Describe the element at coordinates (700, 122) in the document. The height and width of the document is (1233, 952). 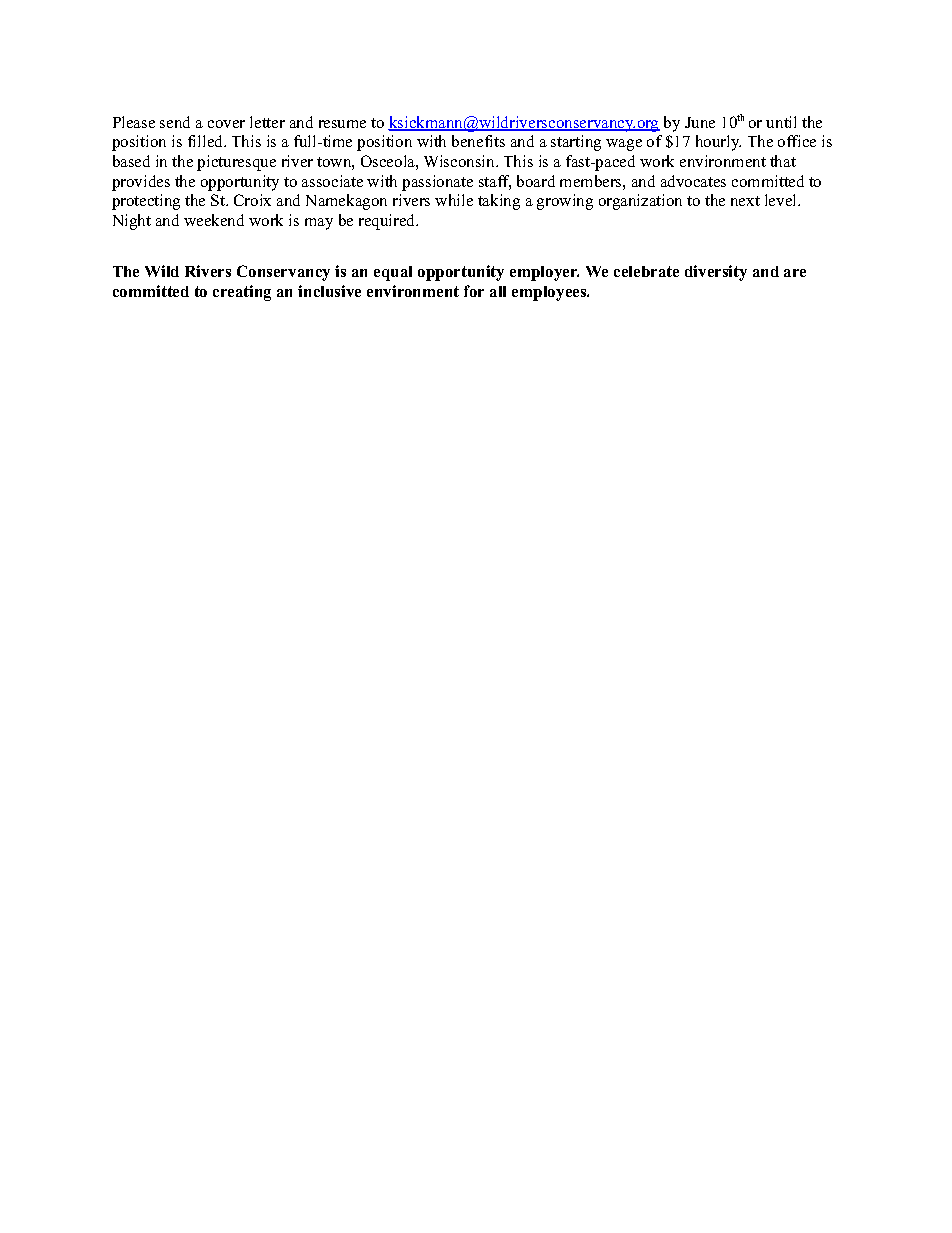
I see `June` at that location.
